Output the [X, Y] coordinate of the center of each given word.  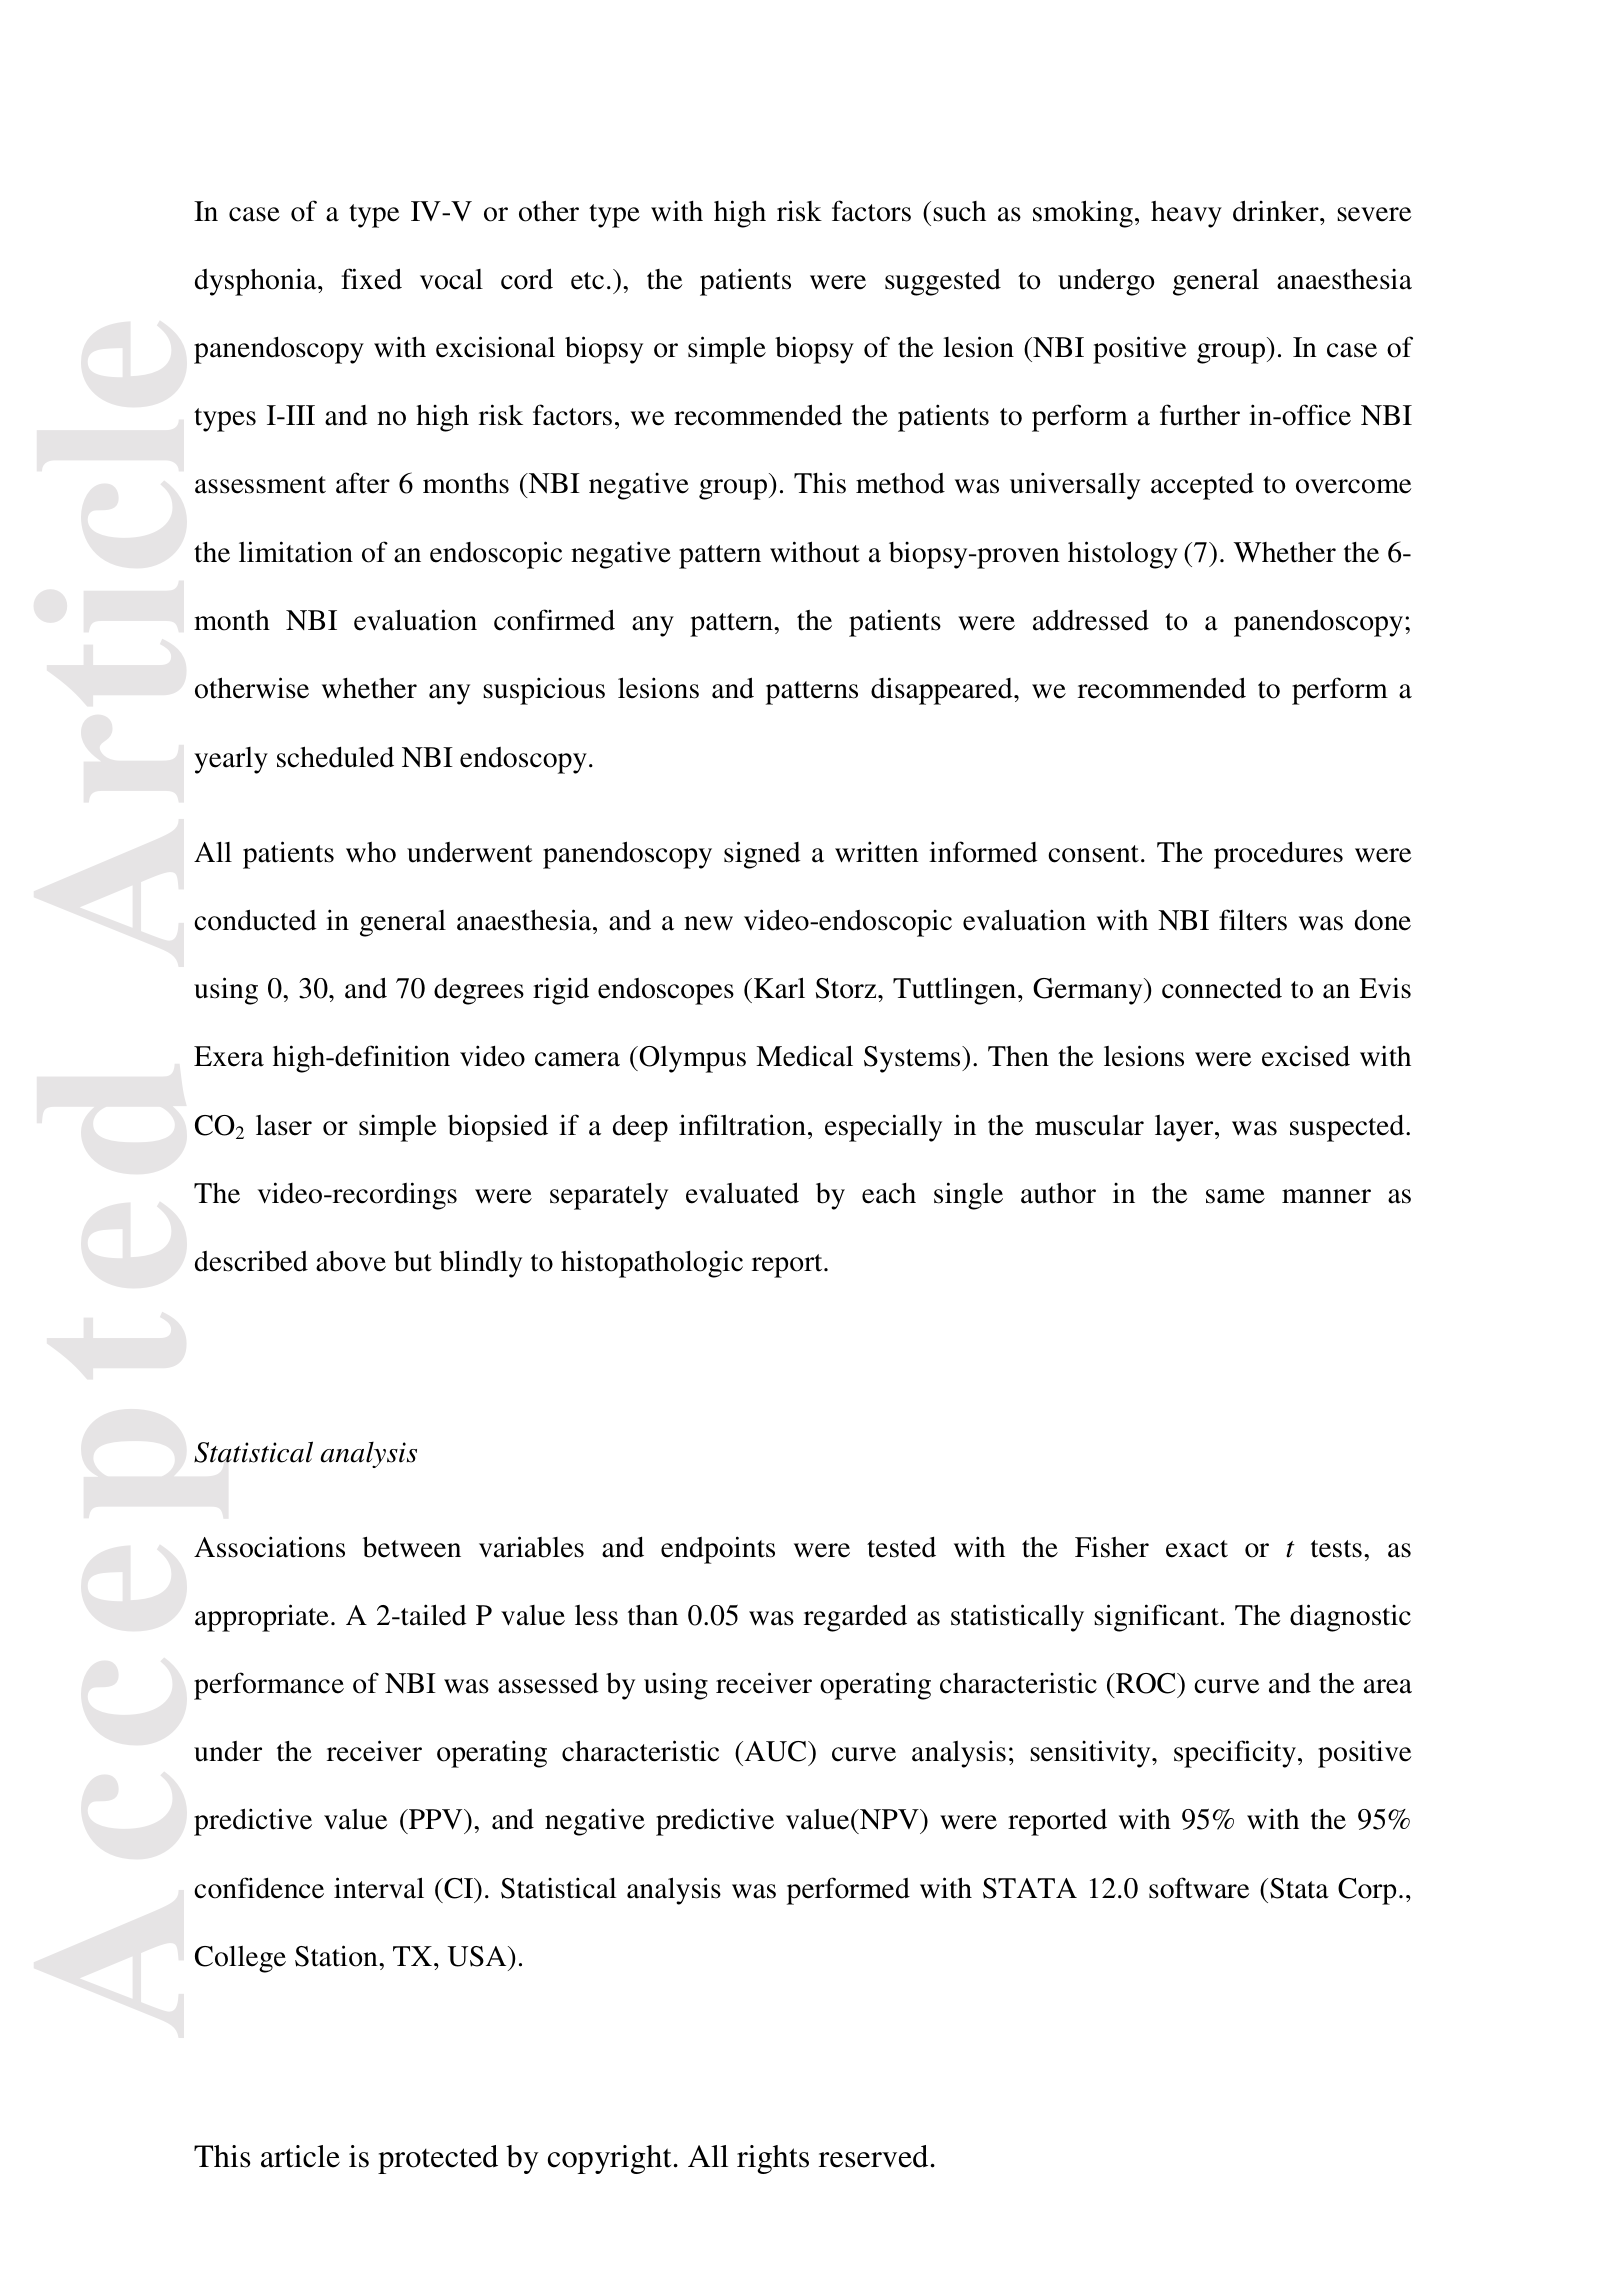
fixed [371, 279]
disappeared [943, 691]
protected [438, 2159]
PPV [436, 1819]
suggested [943, 282]
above [351, 1261]
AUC [775, 1751]
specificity [1236, 1754]
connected [1222, 988]
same [1235, 1196]
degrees [479, 991]
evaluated [742, 1193]
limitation [296, 552]
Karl [779, 988]
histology [1123, 555]
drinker [1277, 211]
